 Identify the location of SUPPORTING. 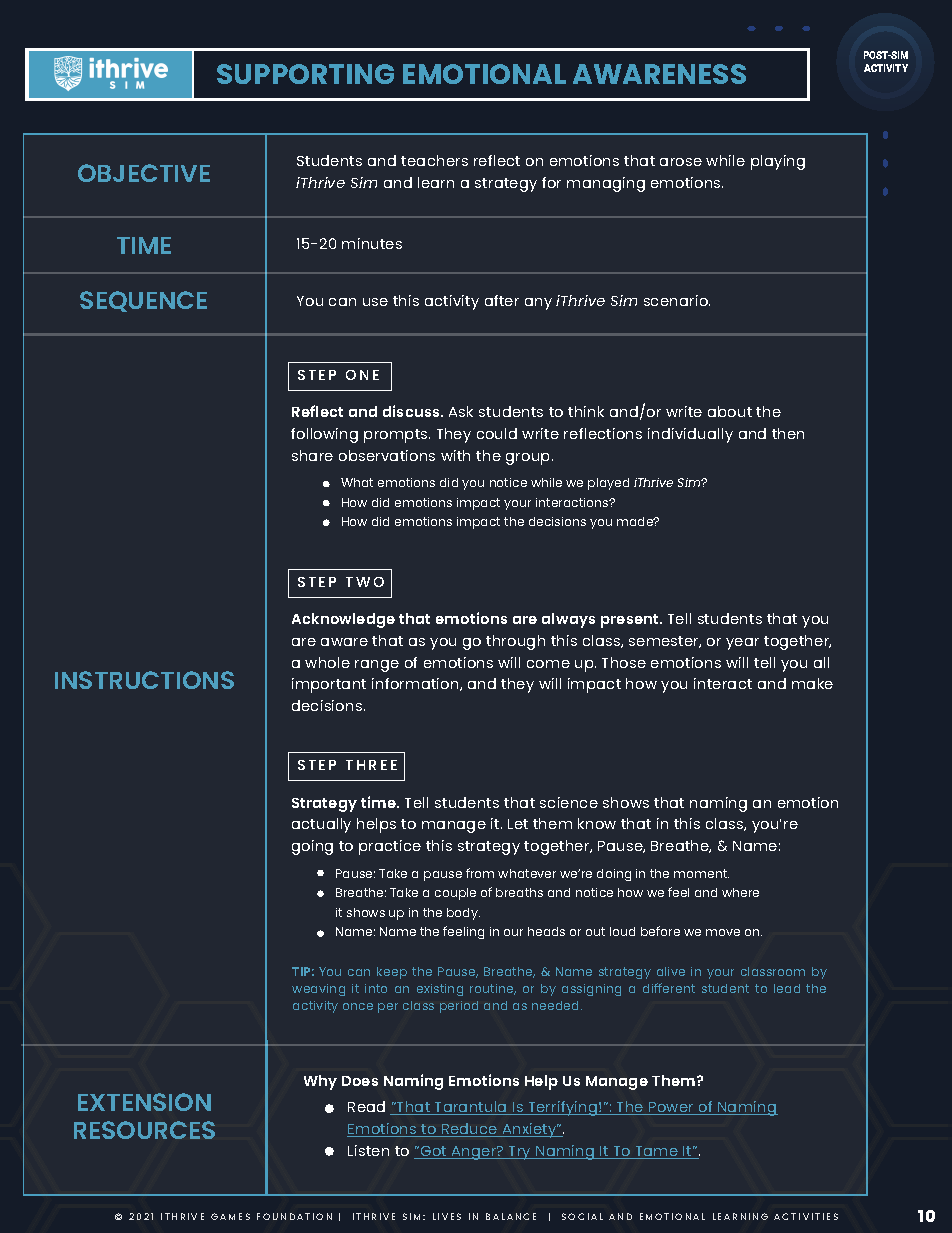
(305, 74).
